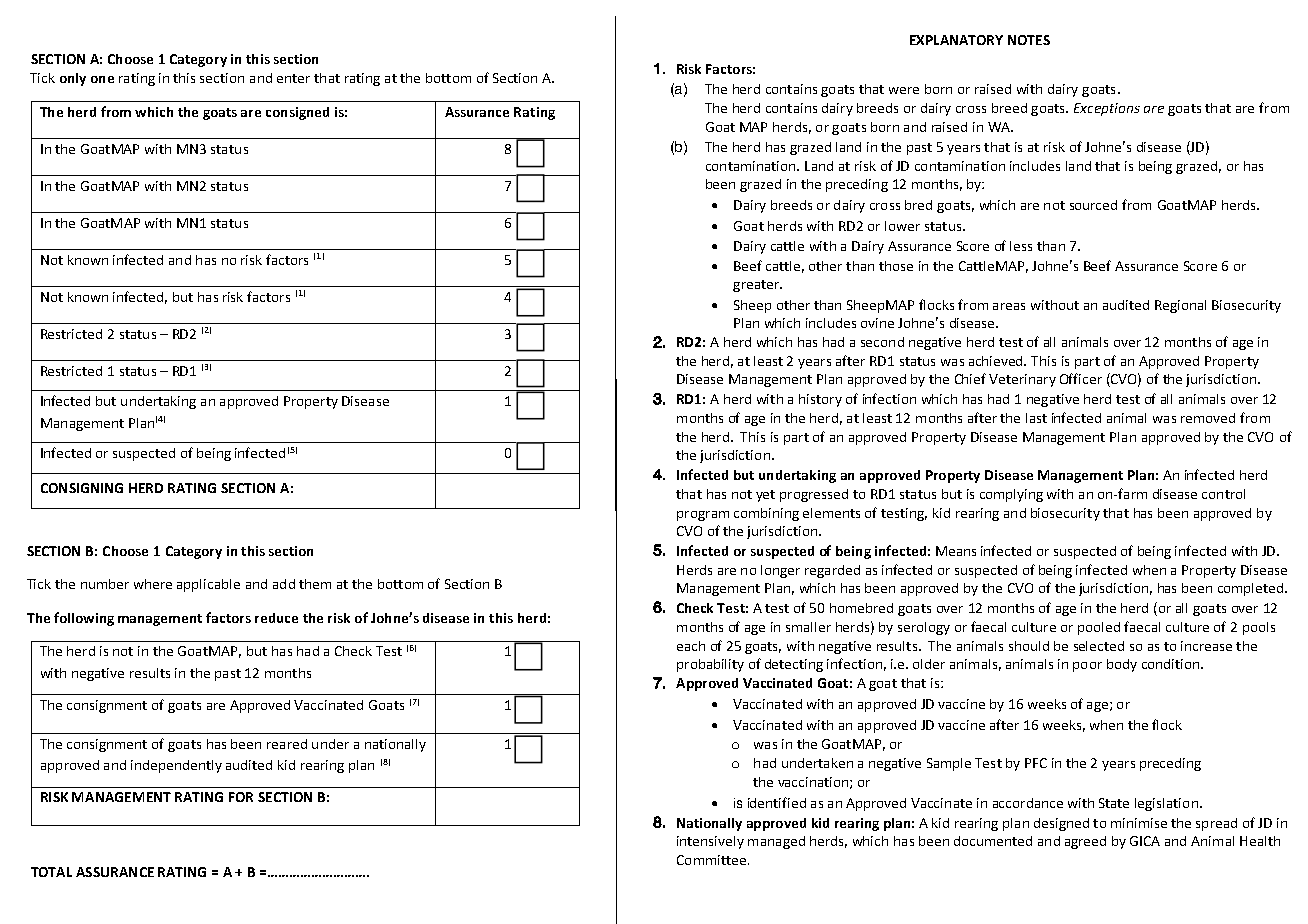 The width and height of the document is (1308, 924). I want to click on NOTES, so click(1029, 40).
